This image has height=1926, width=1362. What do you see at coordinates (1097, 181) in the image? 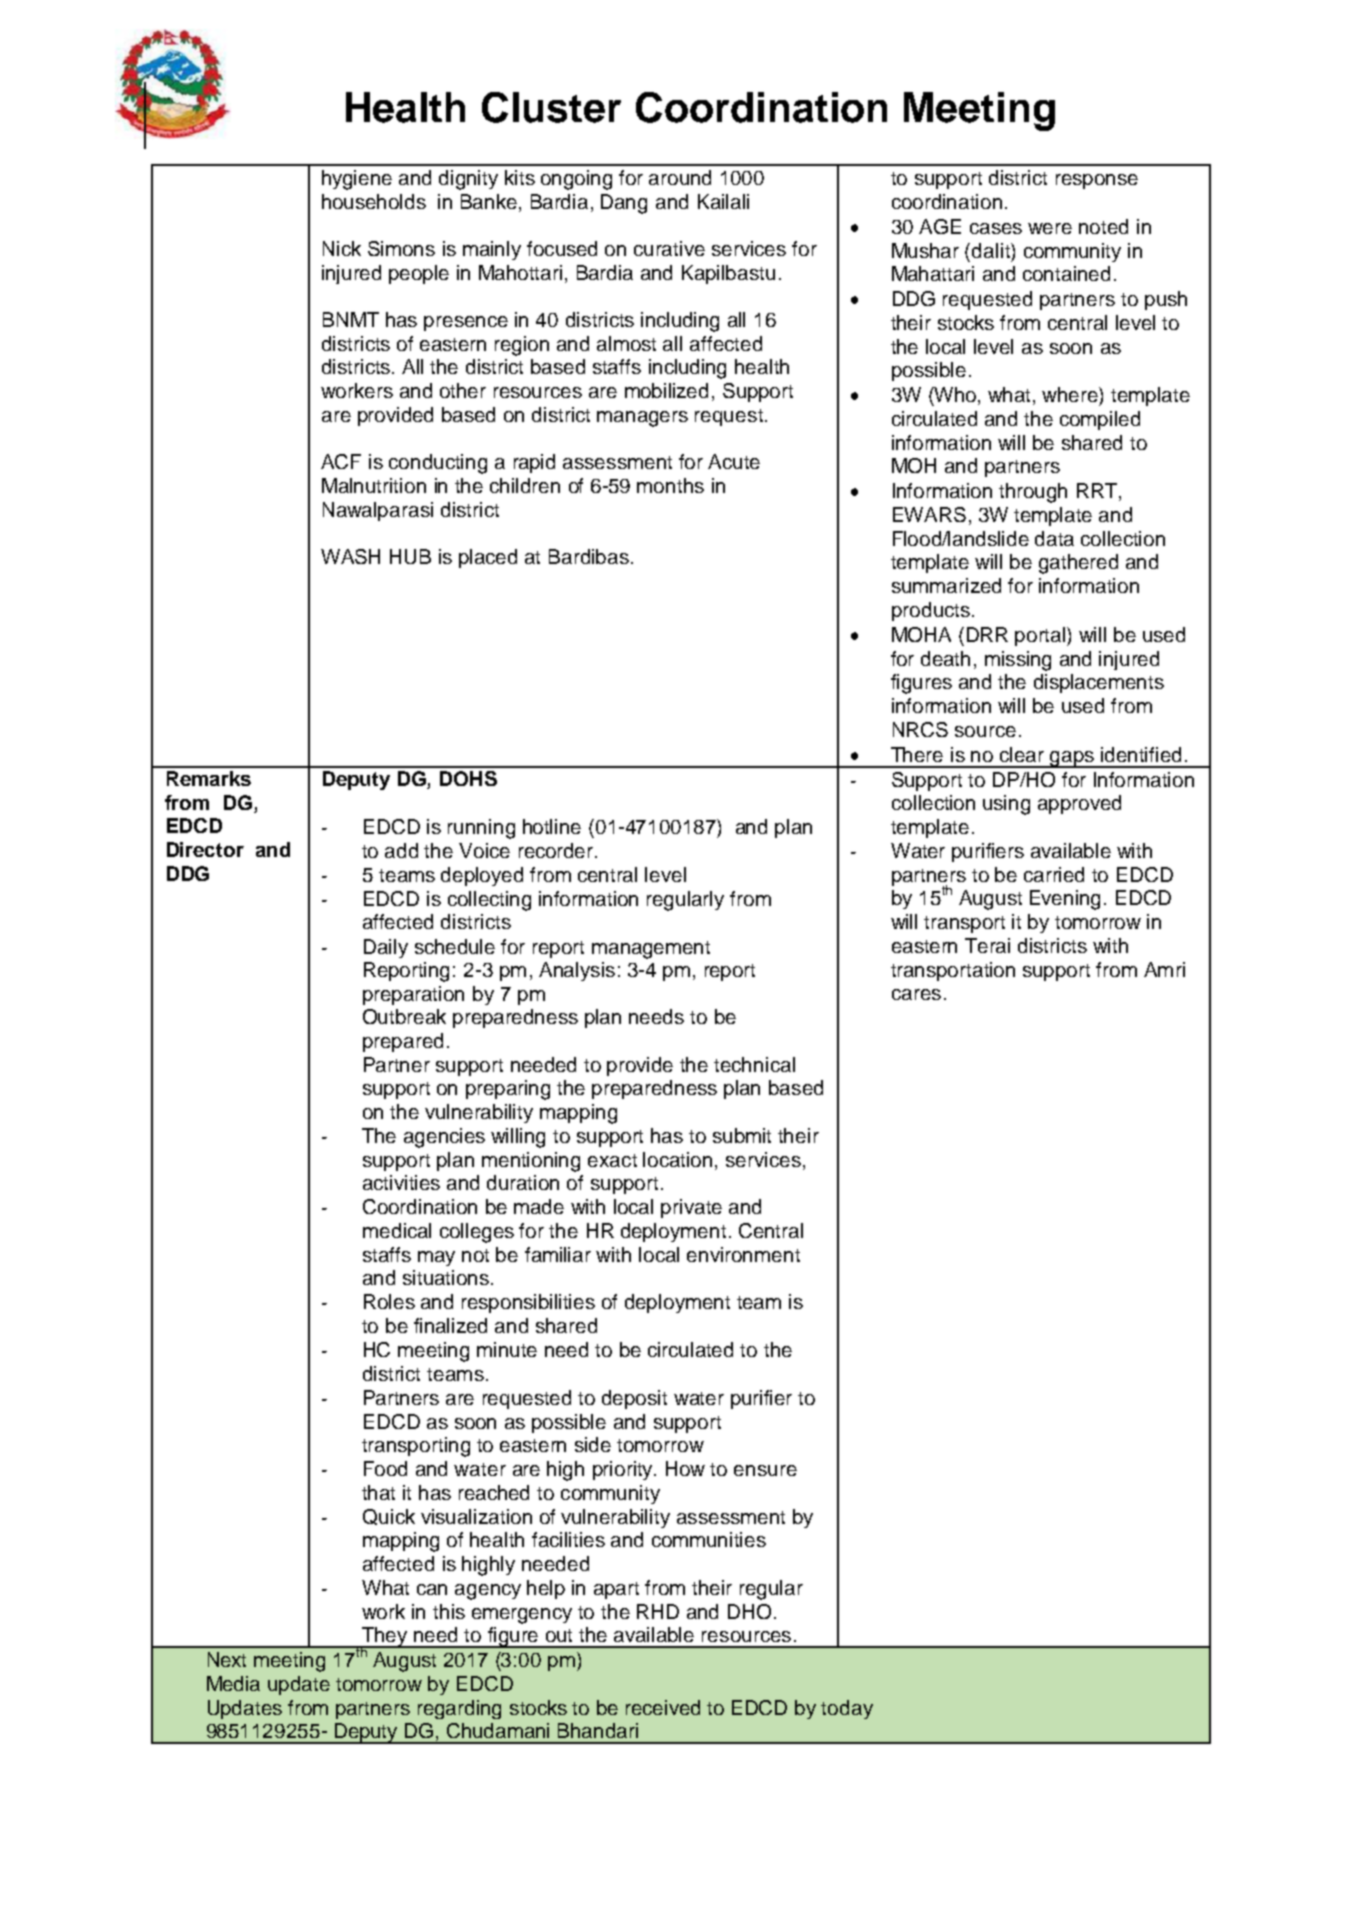
I see `response` at bounding box center [1097, 181].
